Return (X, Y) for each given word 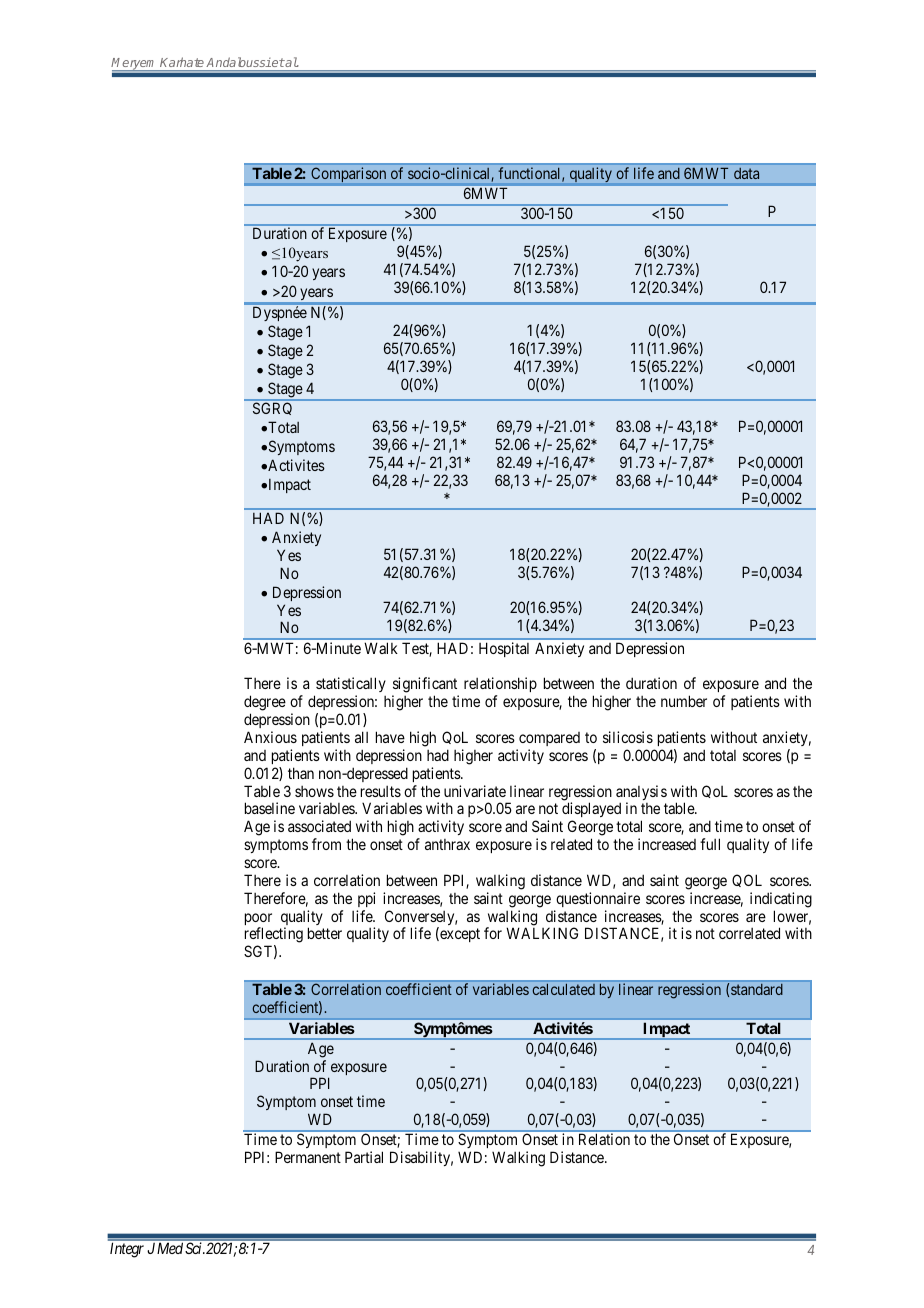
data (746, 173)
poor (258, 920)
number (684, 701)
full (710, 844)
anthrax (447, 844)
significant (425, 686)
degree (265, 704)
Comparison (348, 174)
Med (170, 1248)
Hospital (504, 649)
